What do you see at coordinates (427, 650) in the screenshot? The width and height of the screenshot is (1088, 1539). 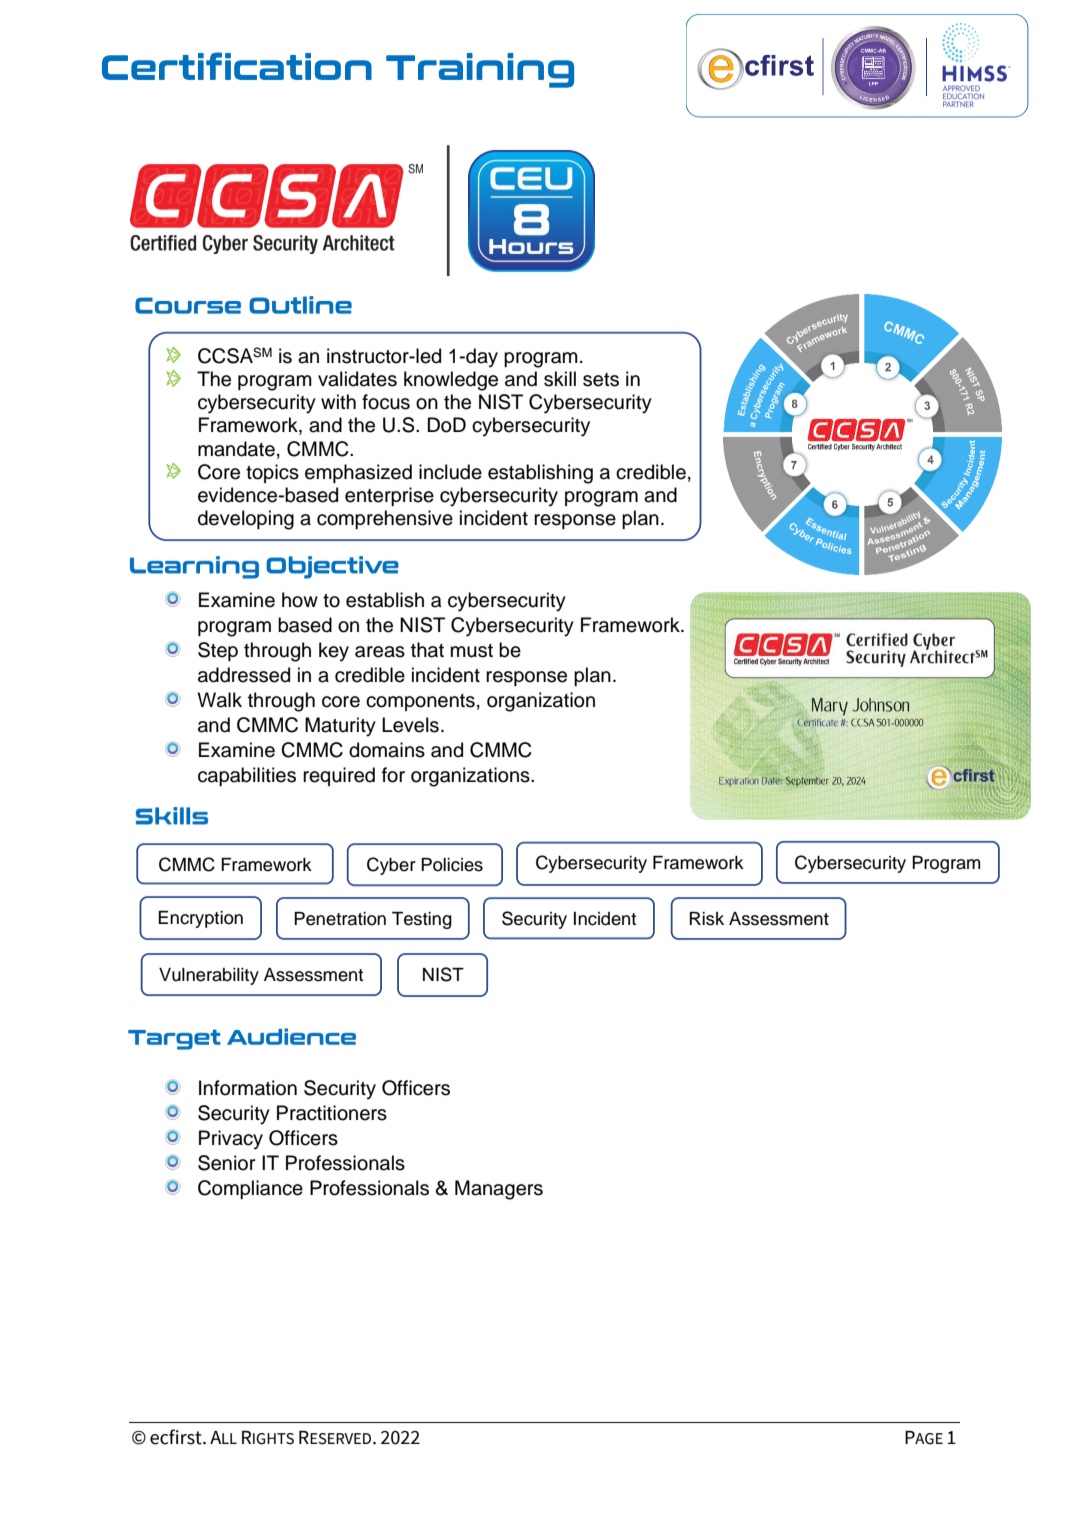 I see `that` at bounding box center [427, 650].
